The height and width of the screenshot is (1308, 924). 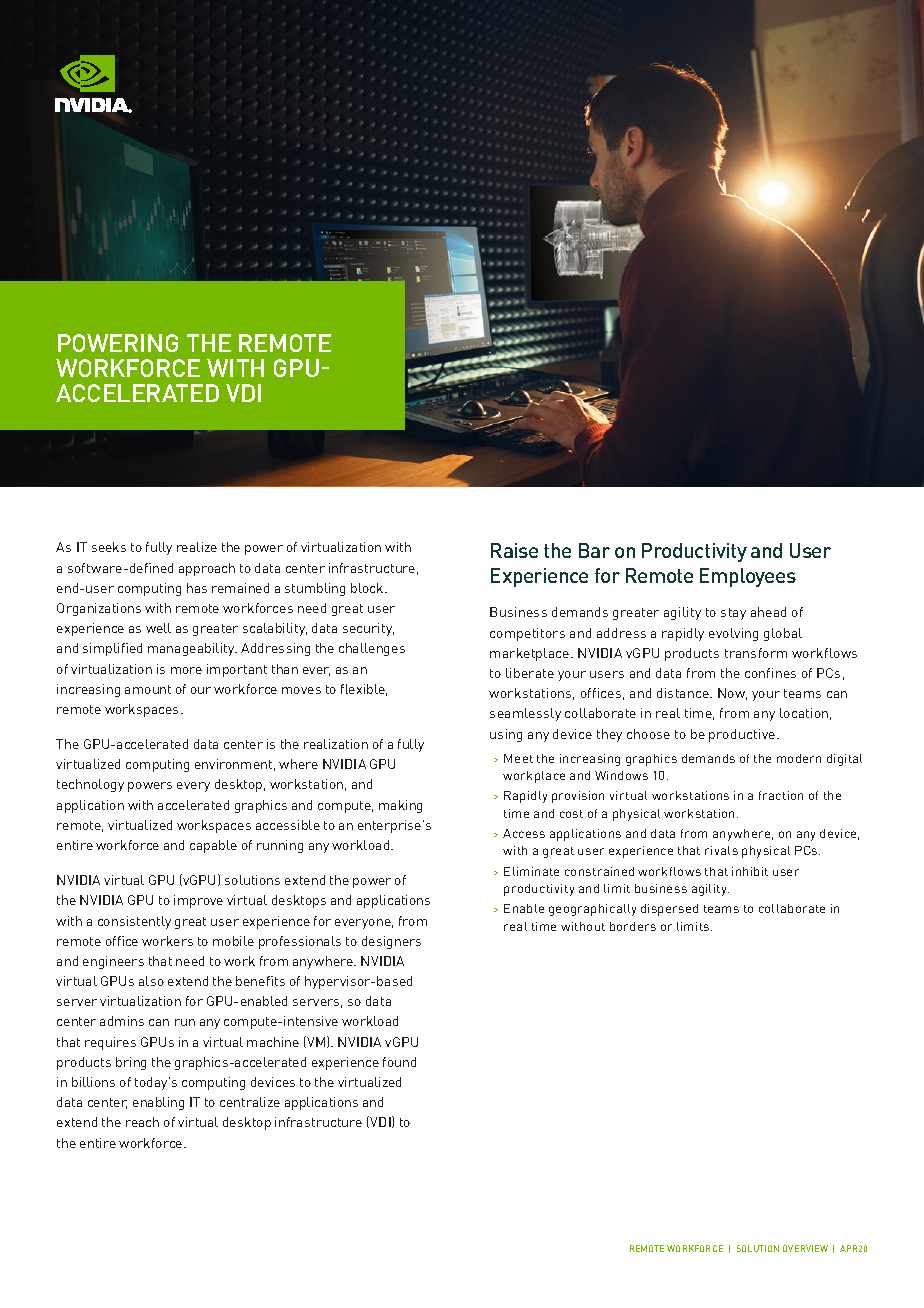 What do you see at coordinates (90, 785) in the screenshot?
I see `technology` at bounding box center [90, 785].
